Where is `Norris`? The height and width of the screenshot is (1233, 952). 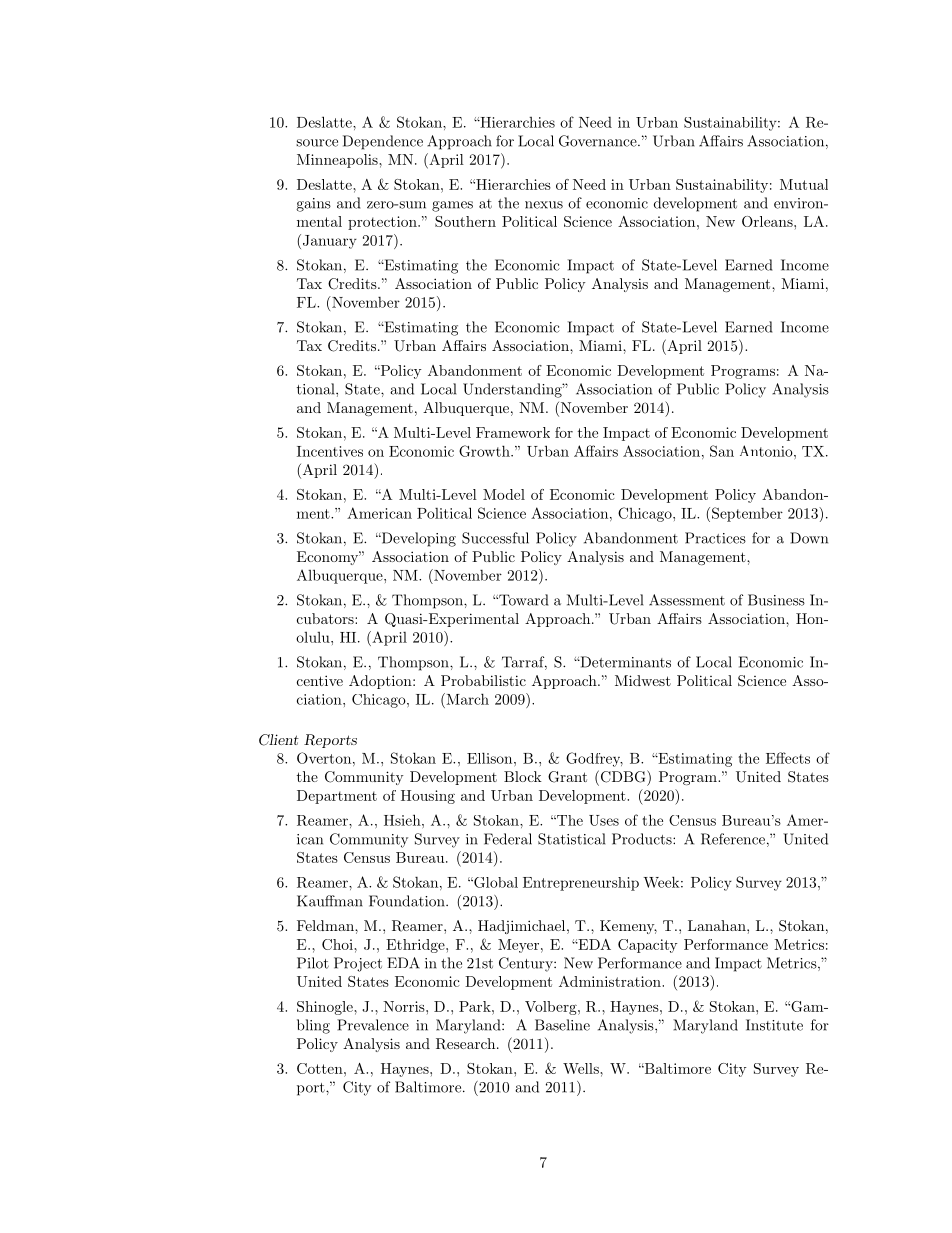
Norris is located at coordinates (405, 1006).
